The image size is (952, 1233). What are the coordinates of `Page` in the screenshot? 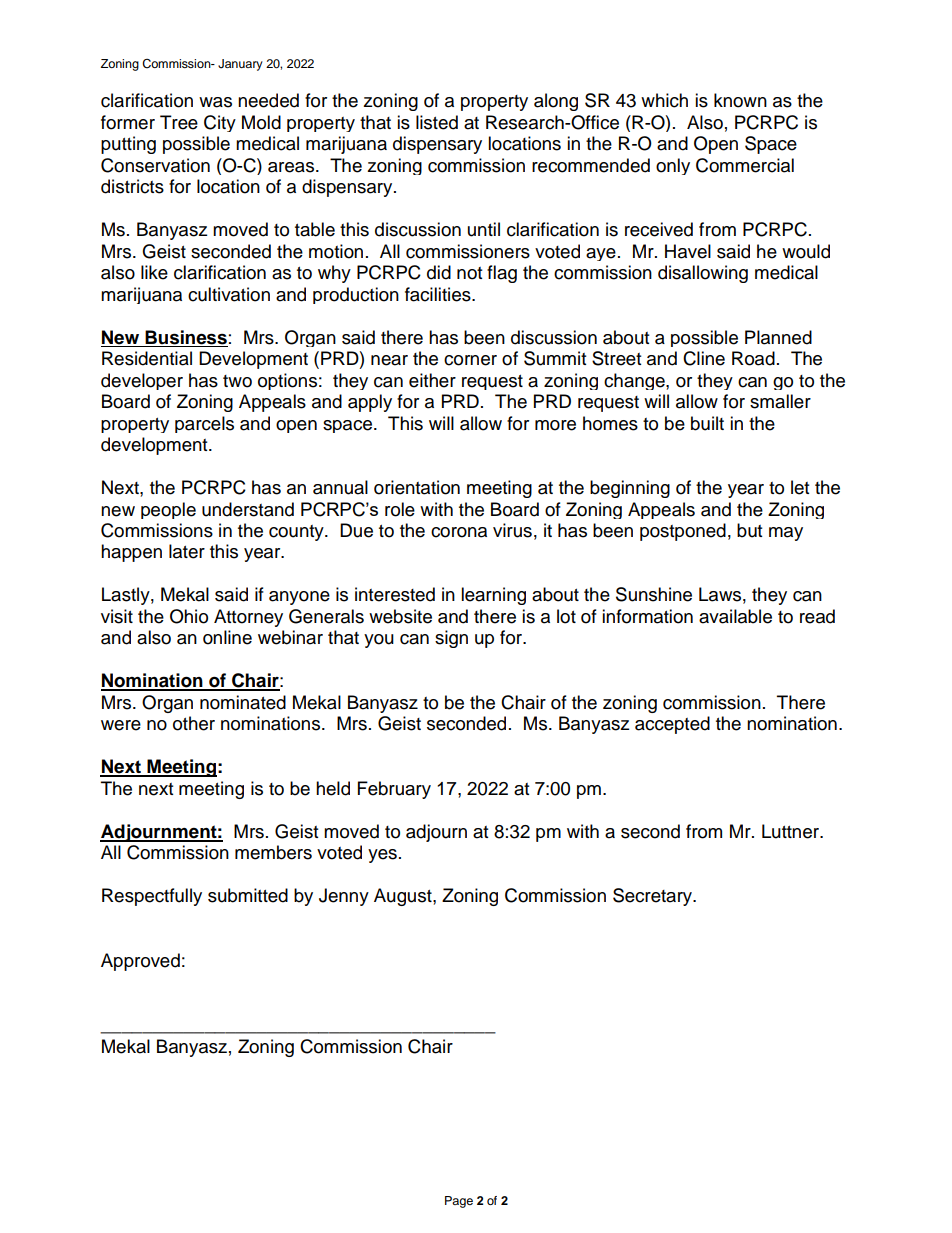 It's located at (459, 1202).
